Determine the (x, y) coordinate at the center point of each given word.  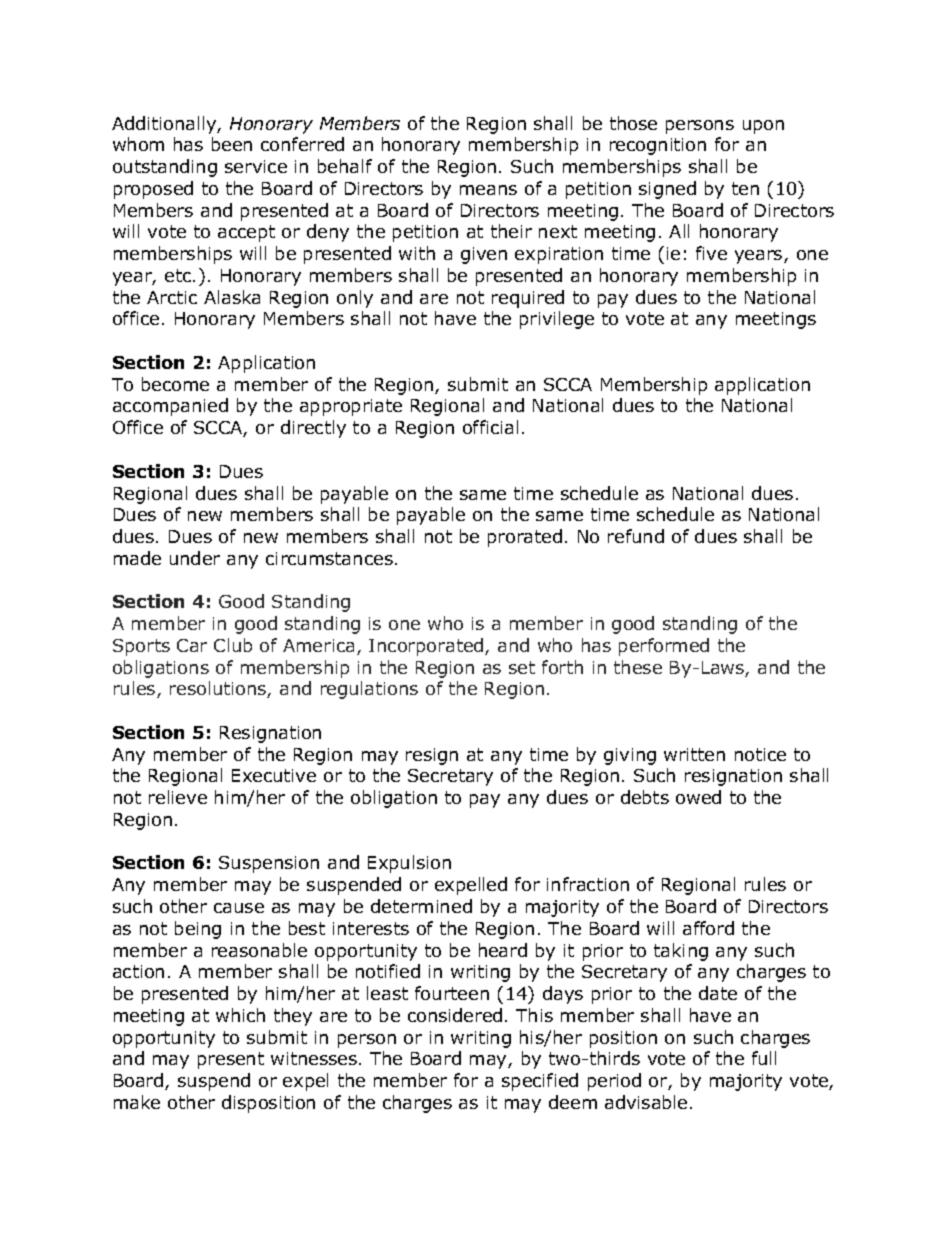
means (488, 190)
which (240, 1015)
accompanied (170, 407)
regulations (369, 690)
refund (636, 536)
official (490, 427)
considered (455, 1015)
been (232, 144)
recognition (658, 146)
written (694, 754)
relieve (178, 797)
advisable (646, 1102)
